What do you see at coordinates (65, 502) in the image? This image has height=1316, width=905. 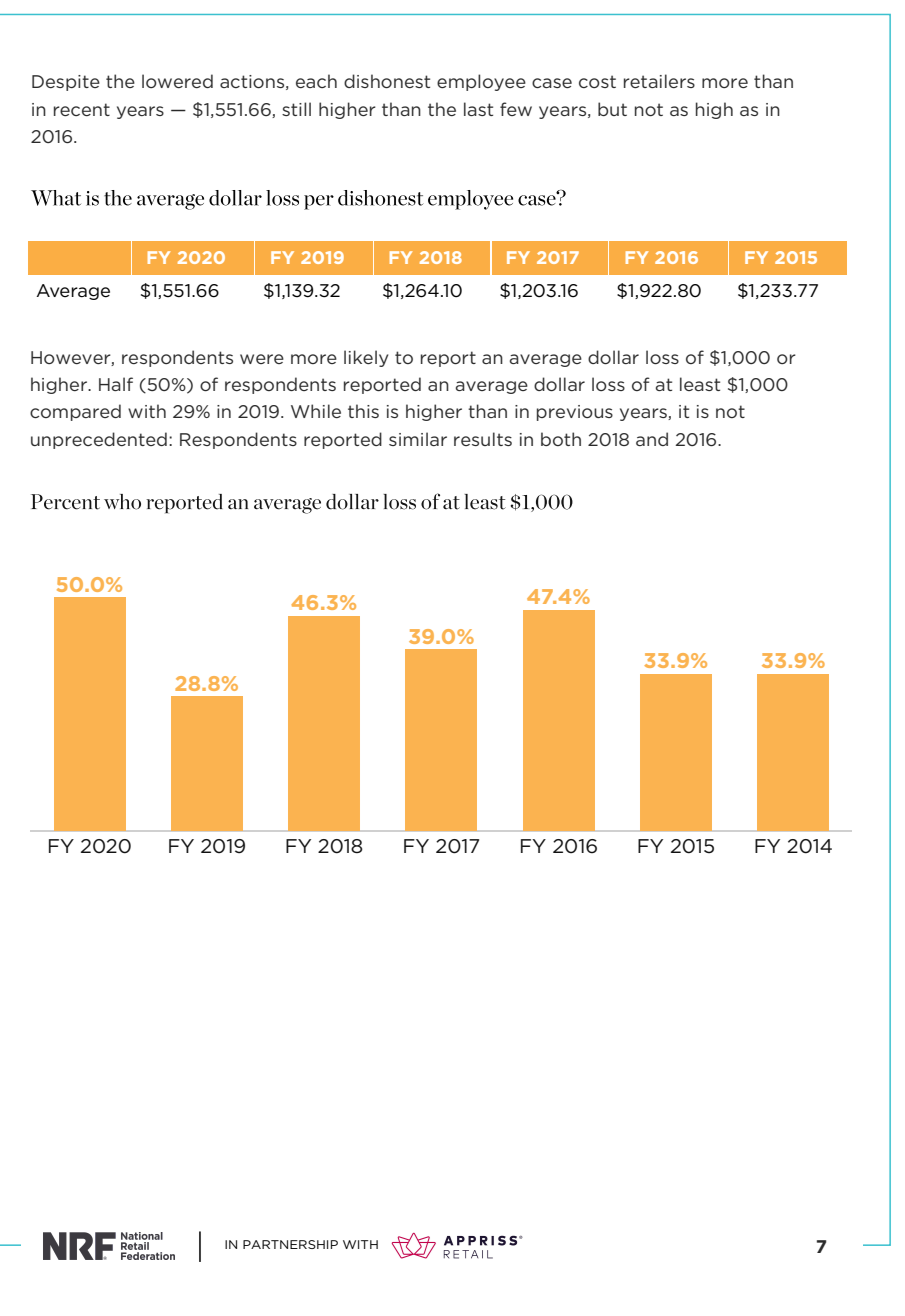 I see `Percent` at bounding box center [65, 502].
